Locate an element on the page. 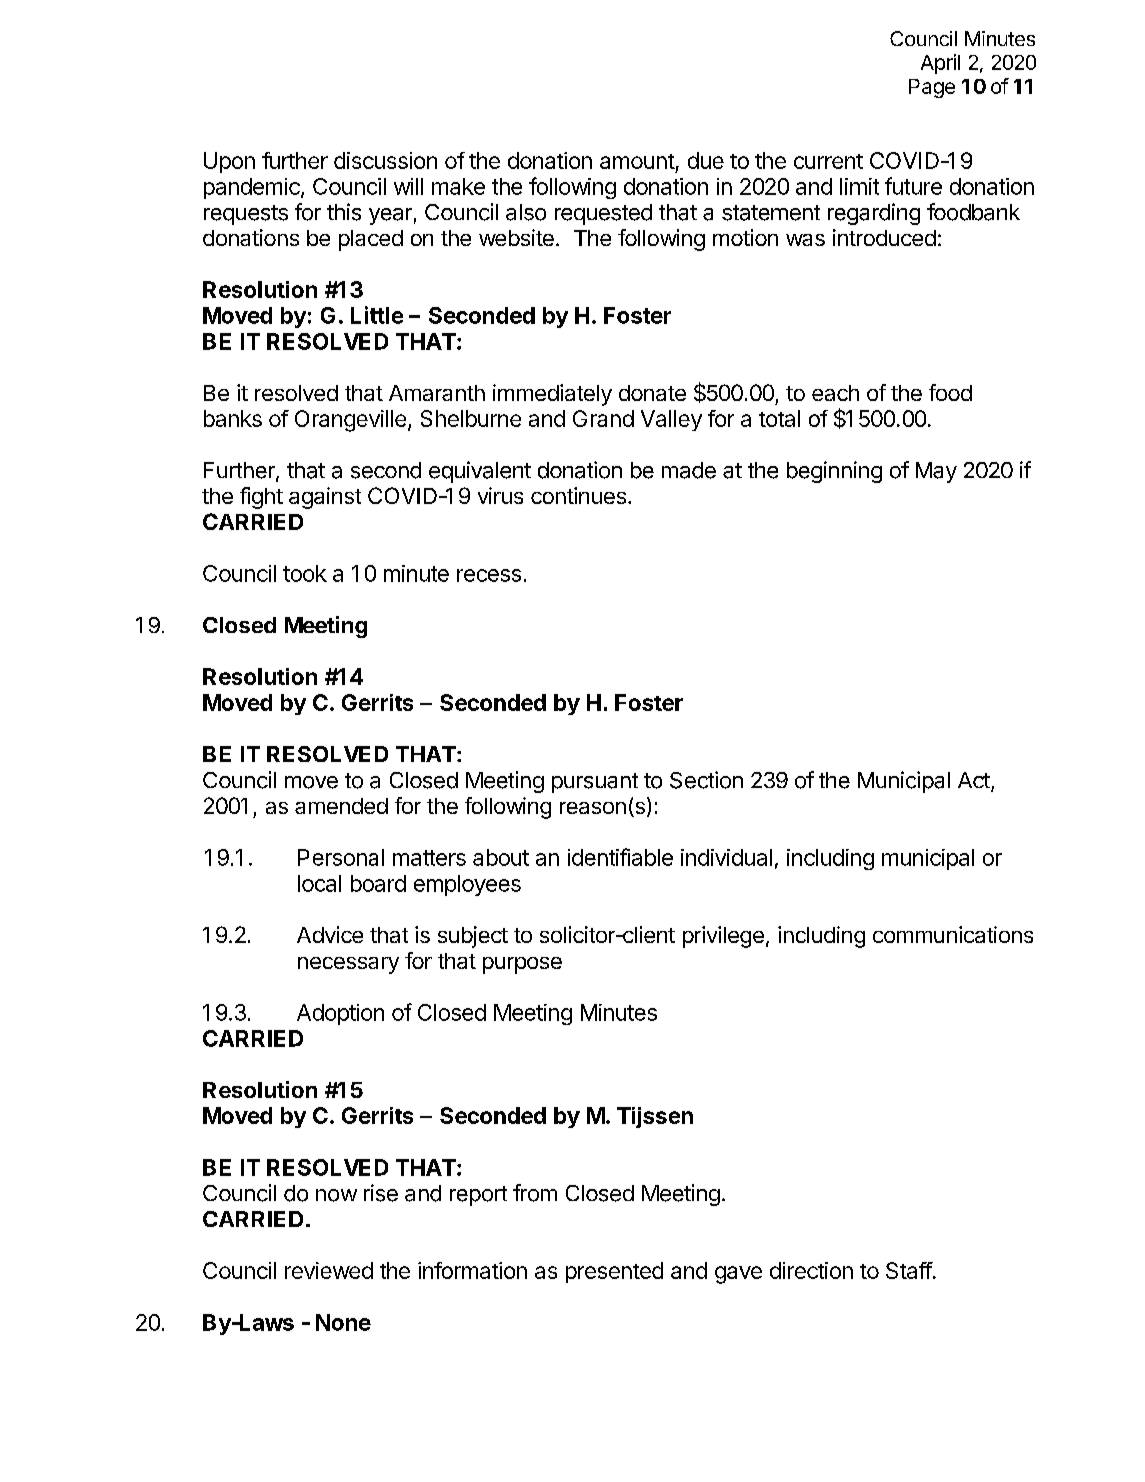 This page has height=1482, width=1145. discussion is located at coordinates (385, 160).
